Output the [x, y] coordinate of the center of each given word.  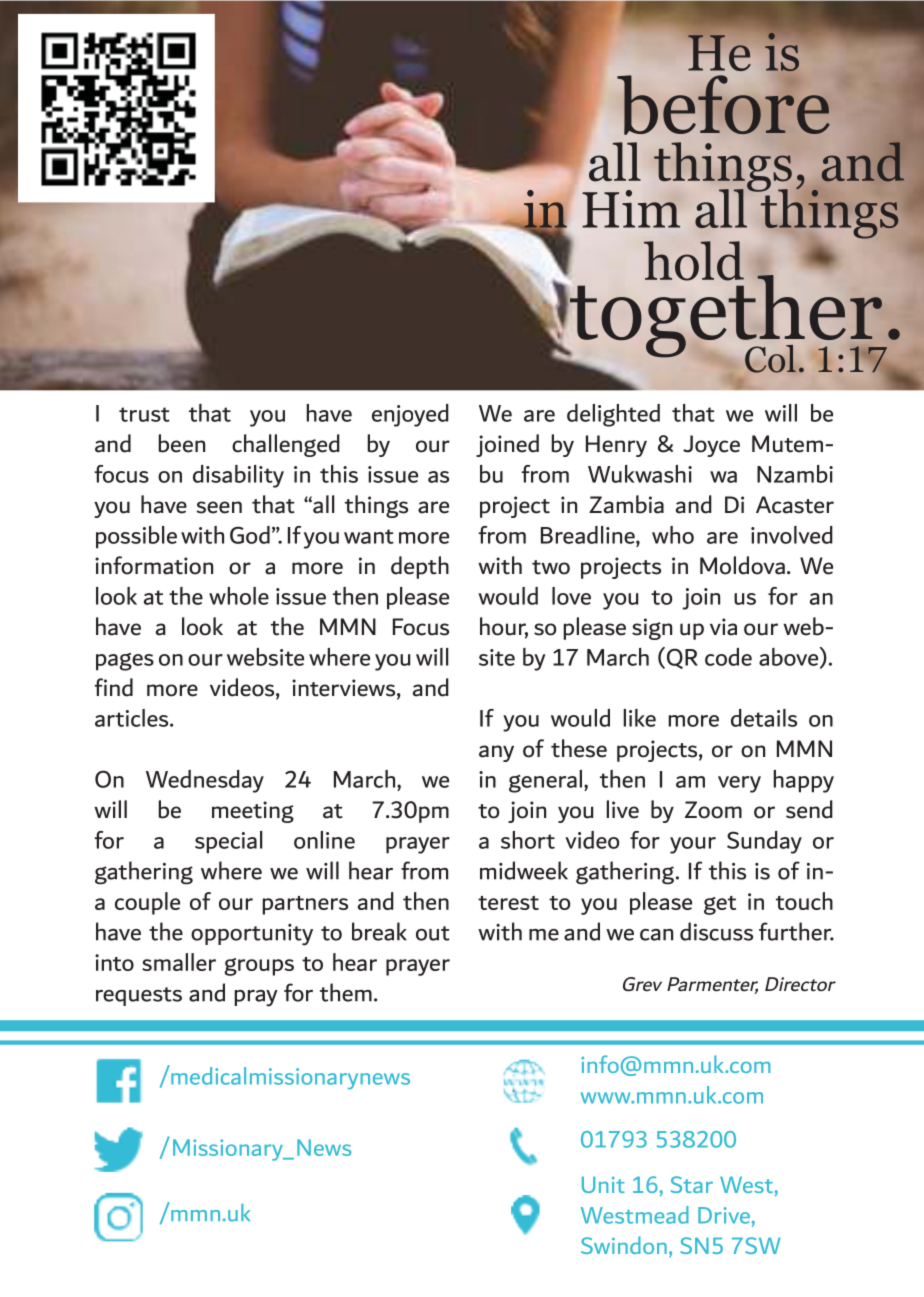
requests [139, 996]
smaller [179, 962]
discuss [716, 931]
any [496, 753]
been [181, 443]
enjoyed [410, 415]
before [723, 104]
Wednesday [205, 781]
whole [239, 596]
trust [144, 414]
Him [631, 209]
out [433, 933]
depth [420, 567]
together [726, 316]
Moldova [742, 565]
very [739, 784]
